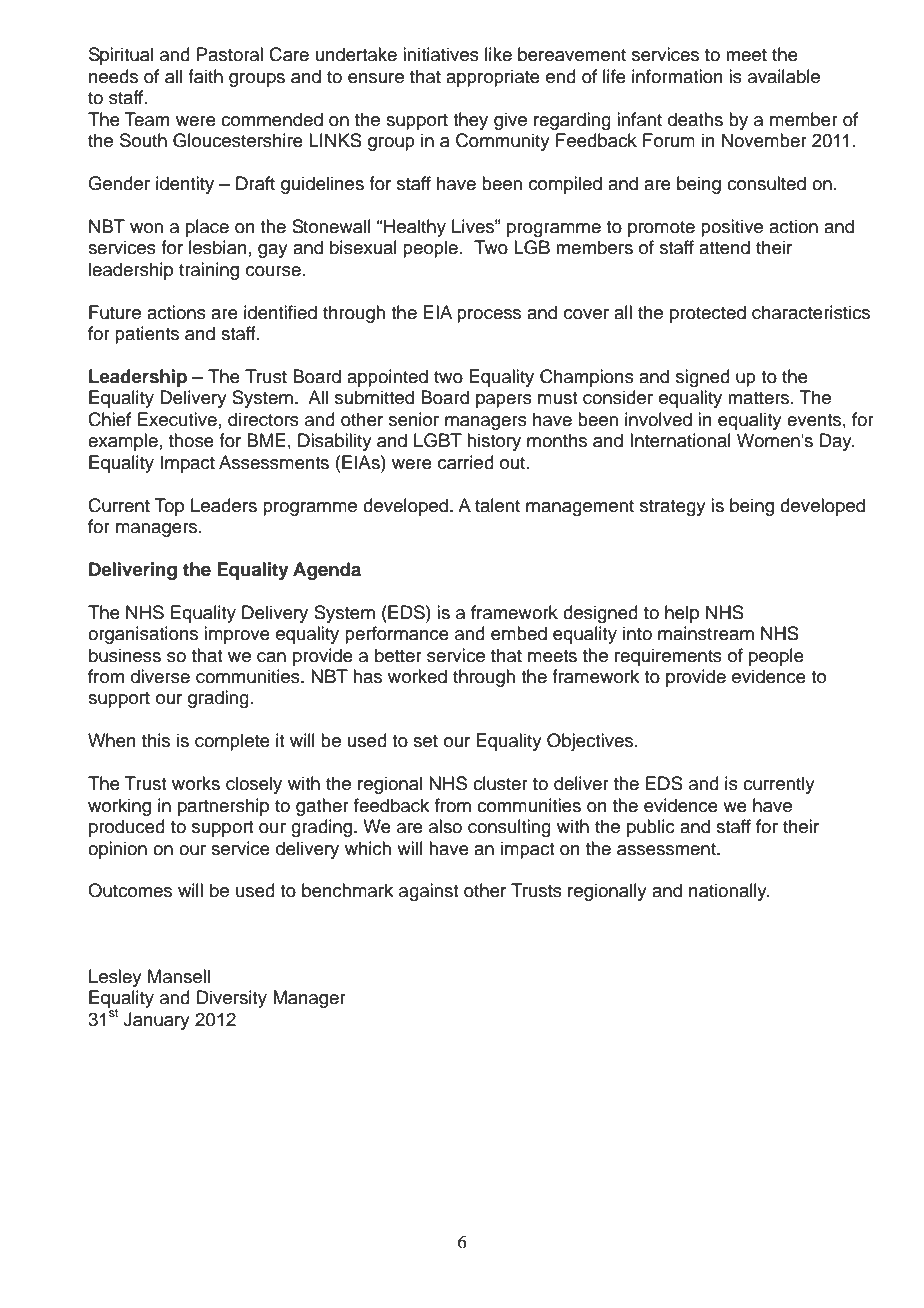  What do you see at coordinates (177, 419) in the screenshot?
I see `Executive` at bounding box center [177, 419].
